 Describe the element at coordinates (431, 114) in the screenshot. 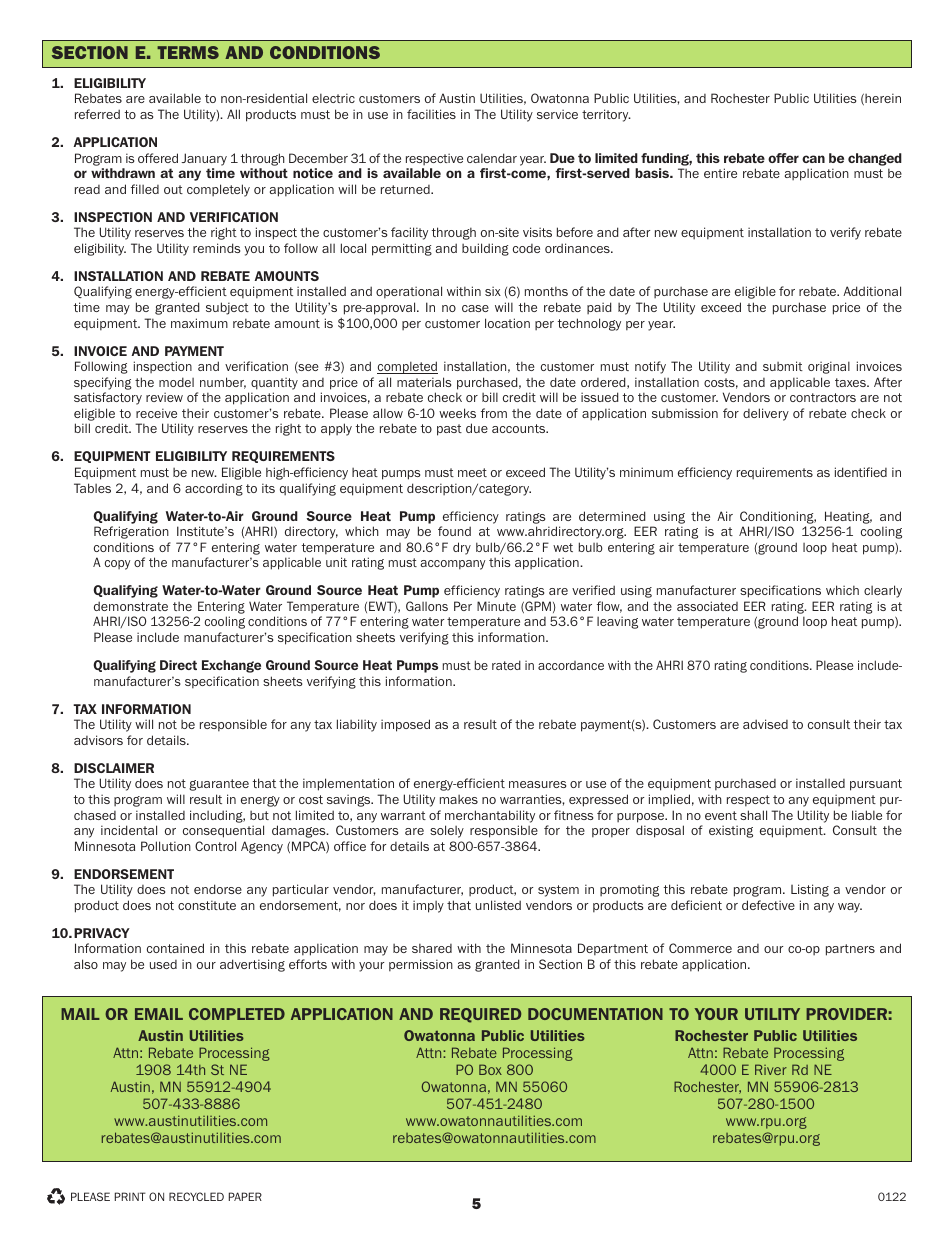

I see `facilities` at that location.
